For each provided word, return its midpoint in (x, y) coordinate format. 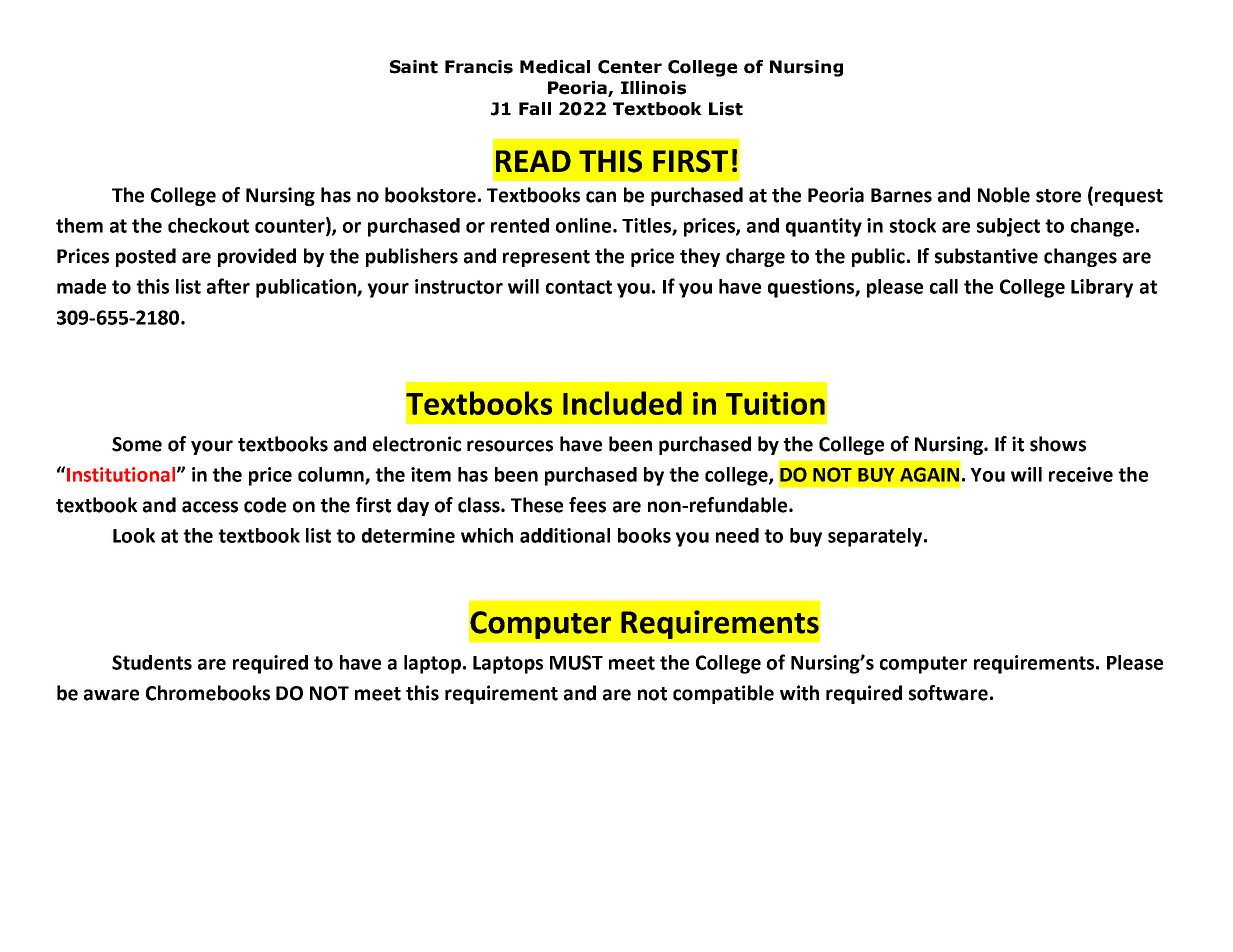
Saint (414, 67)
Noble (1004, 195)
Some (137, 444)
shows (1058, 444)
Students (152, 662)
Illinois (653, 88)
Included (622, 403)
